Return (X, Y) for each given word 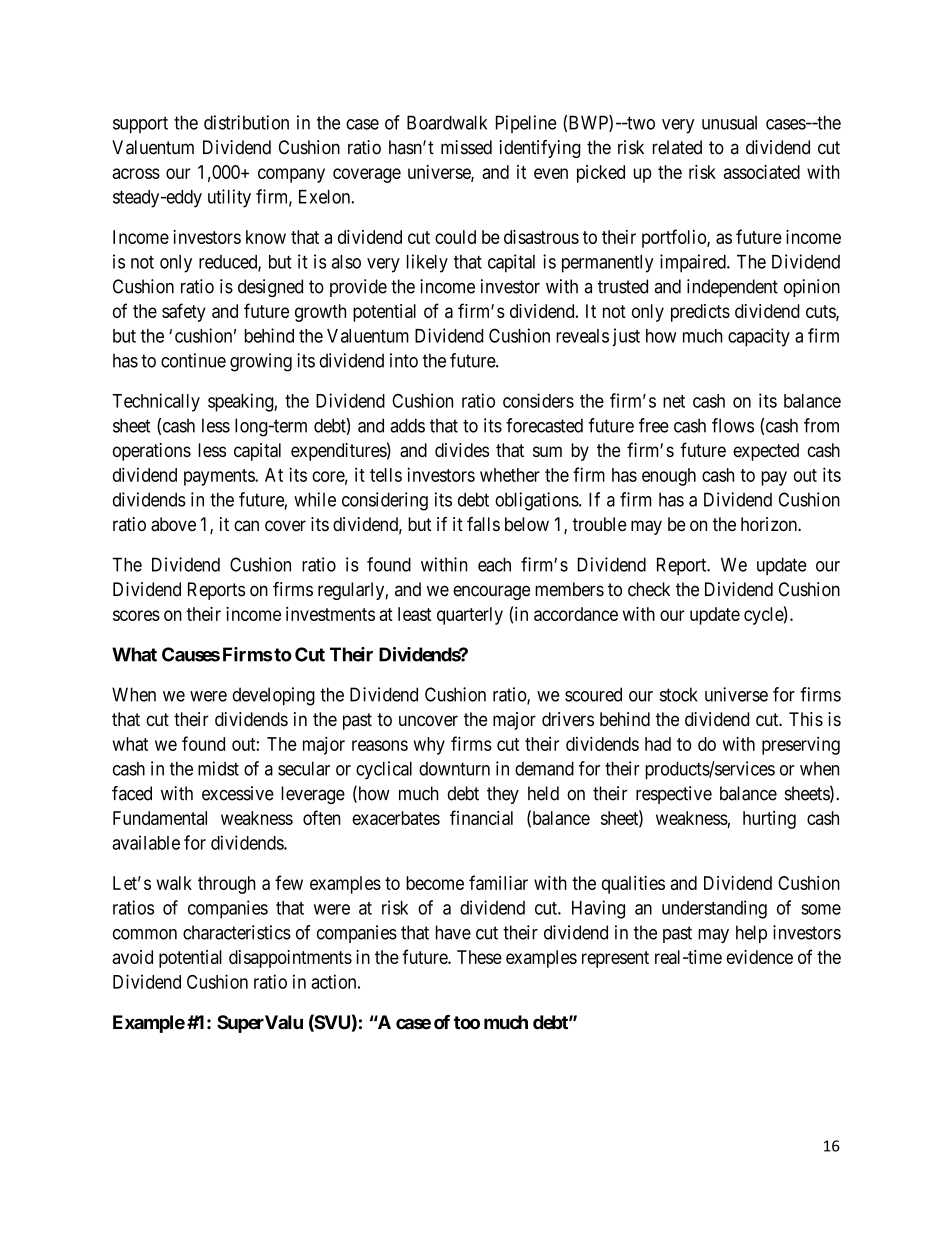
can (246, 526)
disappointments (290, 959)
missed (466, 147)
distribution (246, 122)
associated (762, 172)
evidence (759, 957)
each (494, 564)
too (467, 1023)
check (649, 589)
